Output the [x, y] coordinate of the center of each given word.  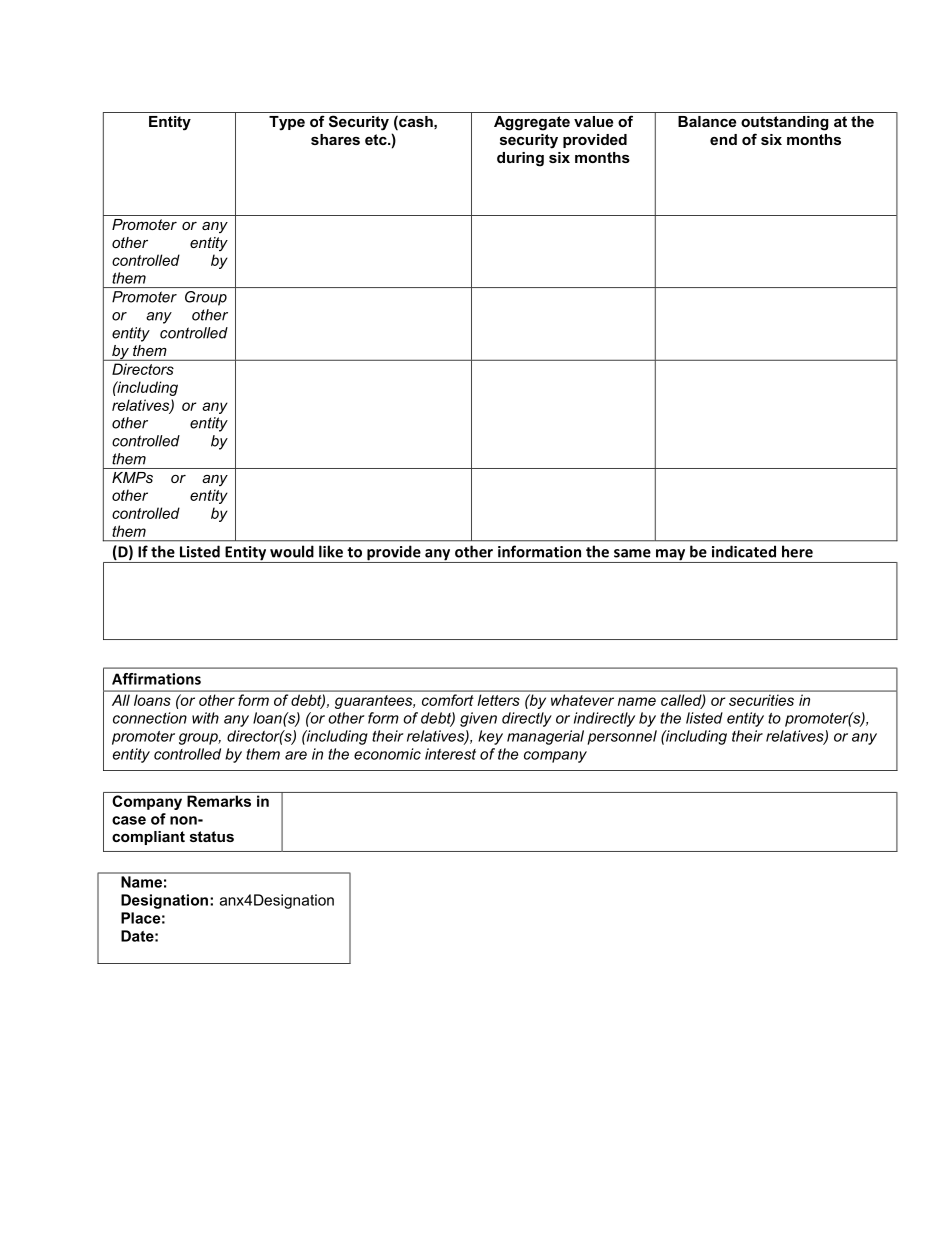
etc [377, 139]
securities [761, 700]
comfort [447, 700]
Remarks [219, 801]
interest [450, 754]
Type [287, 123]
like [331, 551]
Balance [707, 121]
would [292, 551]
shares [335, 139]
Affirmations [156, 679]
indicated [744, 551]
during [520, 159]
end [723, 139]
